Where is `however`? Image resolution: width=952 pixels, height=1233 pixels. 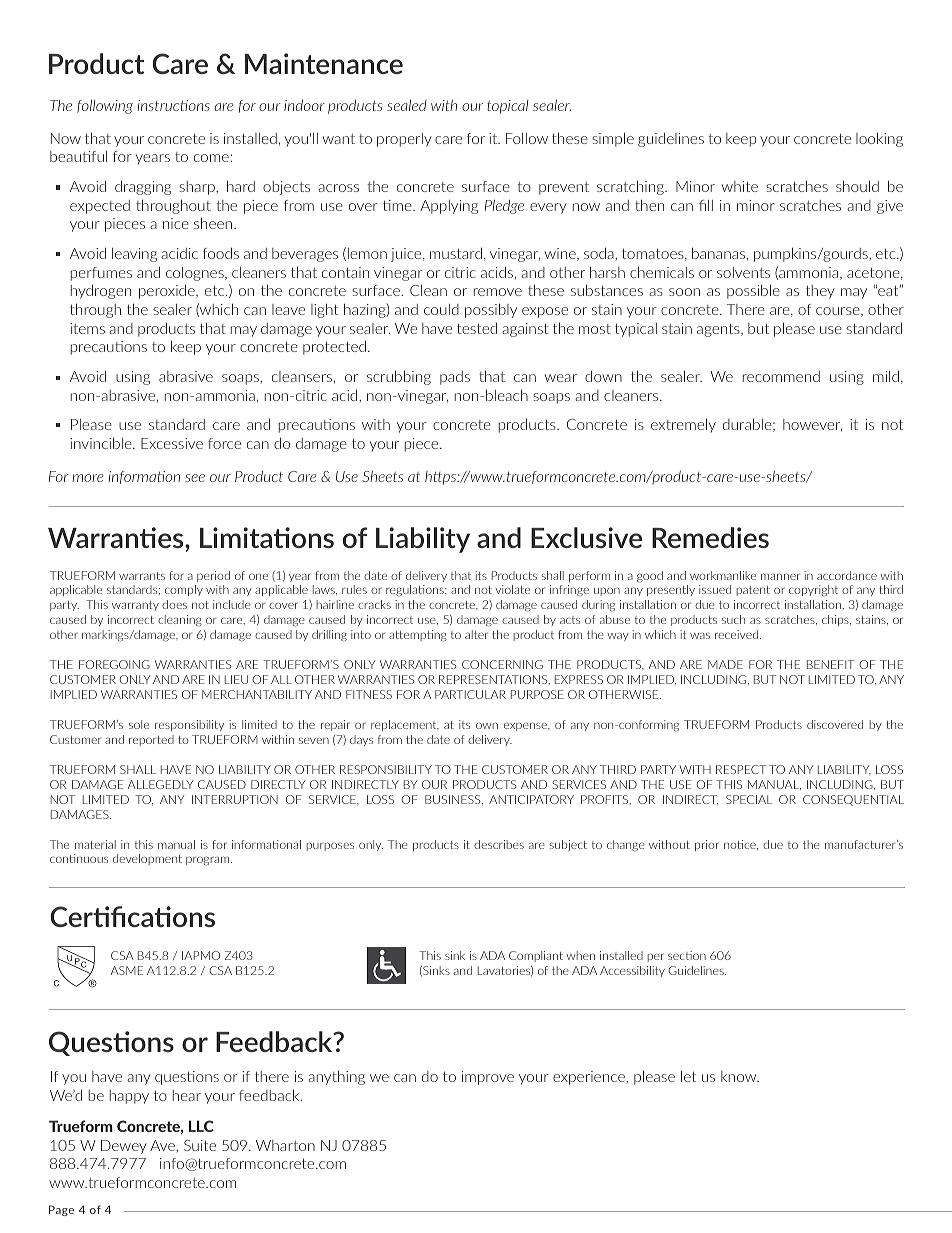
however is located at coordinates (812, 425).
